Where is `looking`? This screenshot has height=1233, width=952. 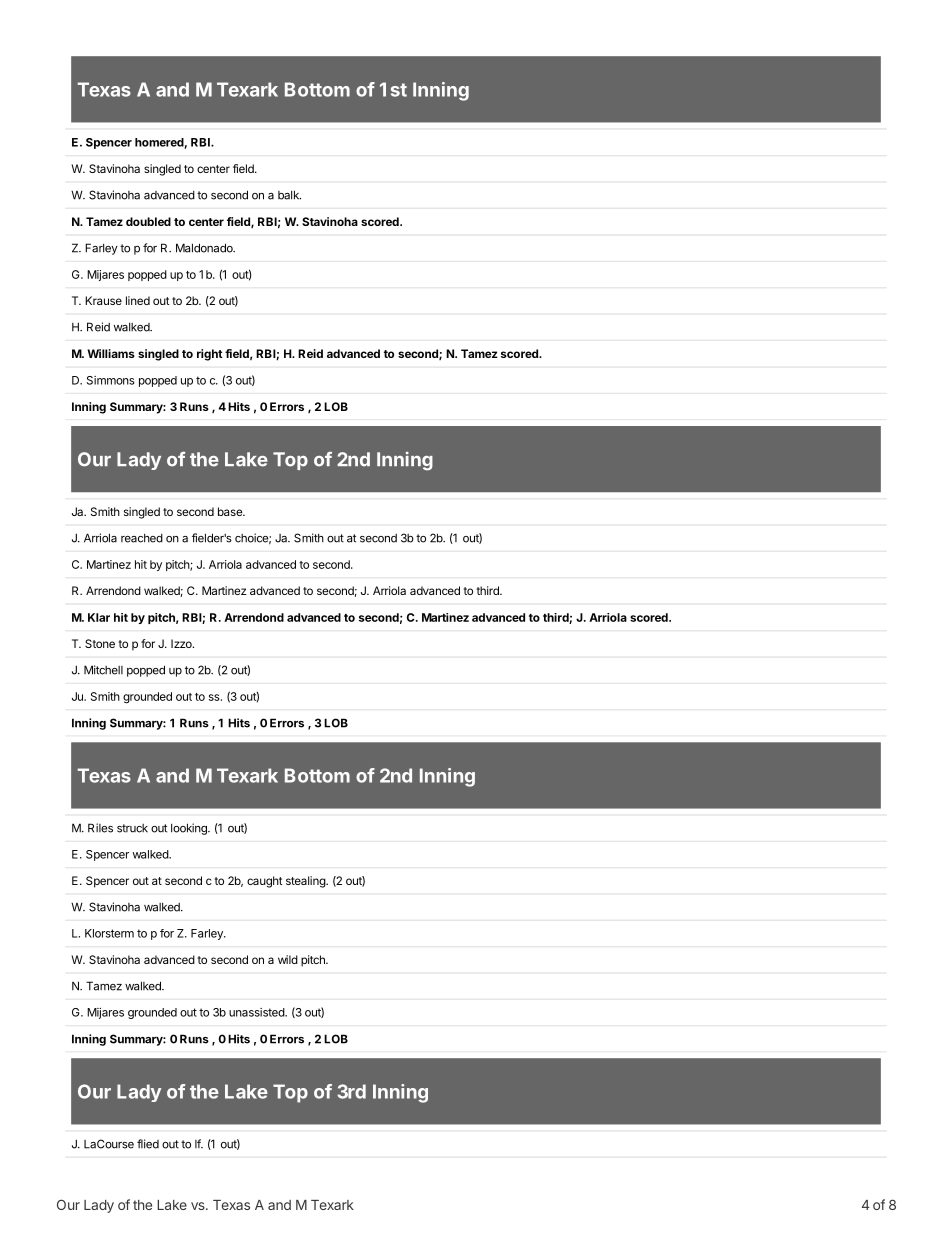 looking is located at coordinates (190, 829).
